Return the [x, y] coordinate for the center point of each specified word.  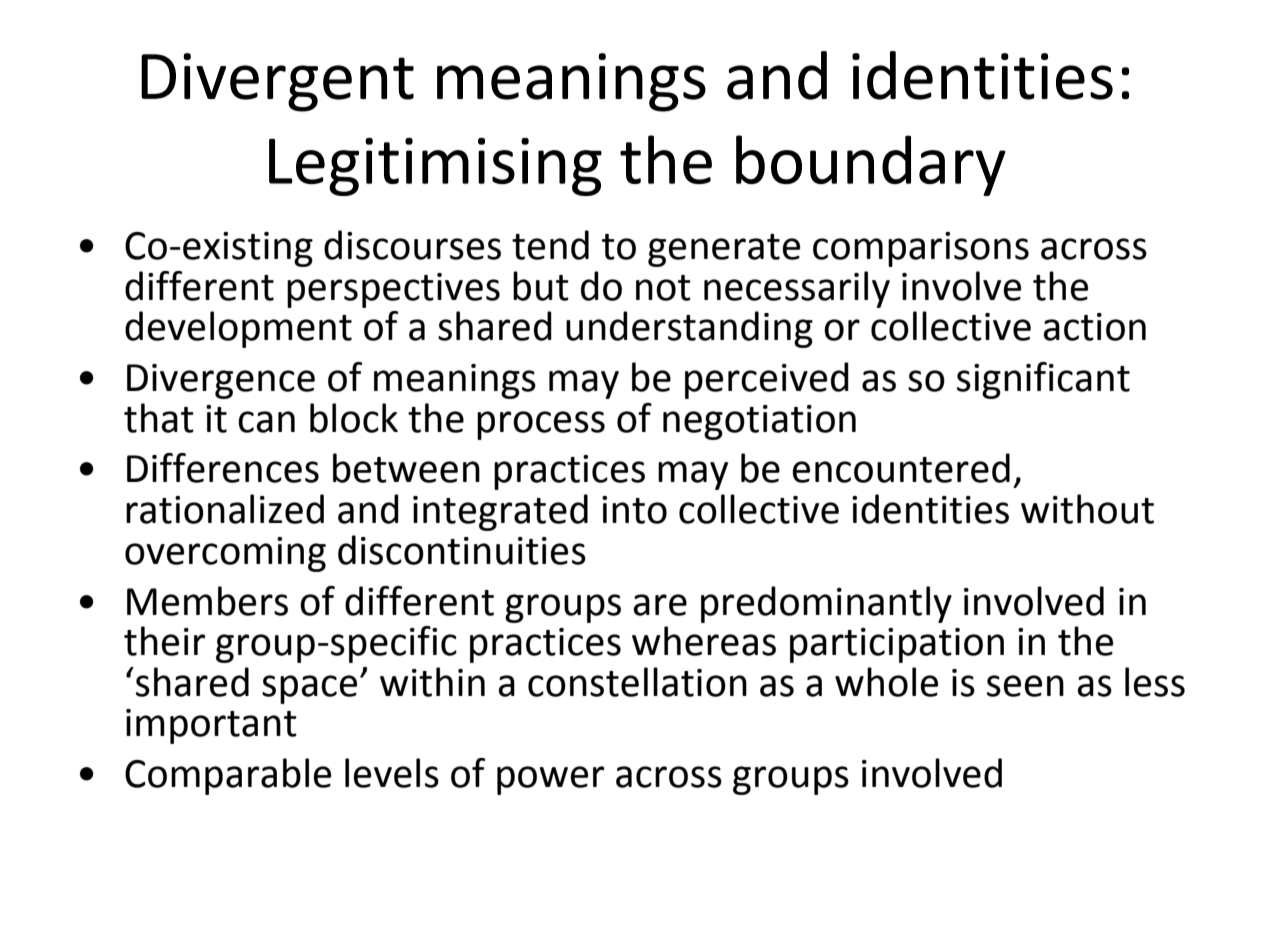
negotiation [759, 422]
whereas [704, 641]
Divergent [277, 82]
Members [207, 601]
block [354, 418]
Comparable [228, 776]
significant [1043, 380]
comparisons [921, 249]
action [1094, 327]
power [550, 780]
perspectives [393, 290]
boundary [871, 165]
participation [897, 645]
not [663, 288]
